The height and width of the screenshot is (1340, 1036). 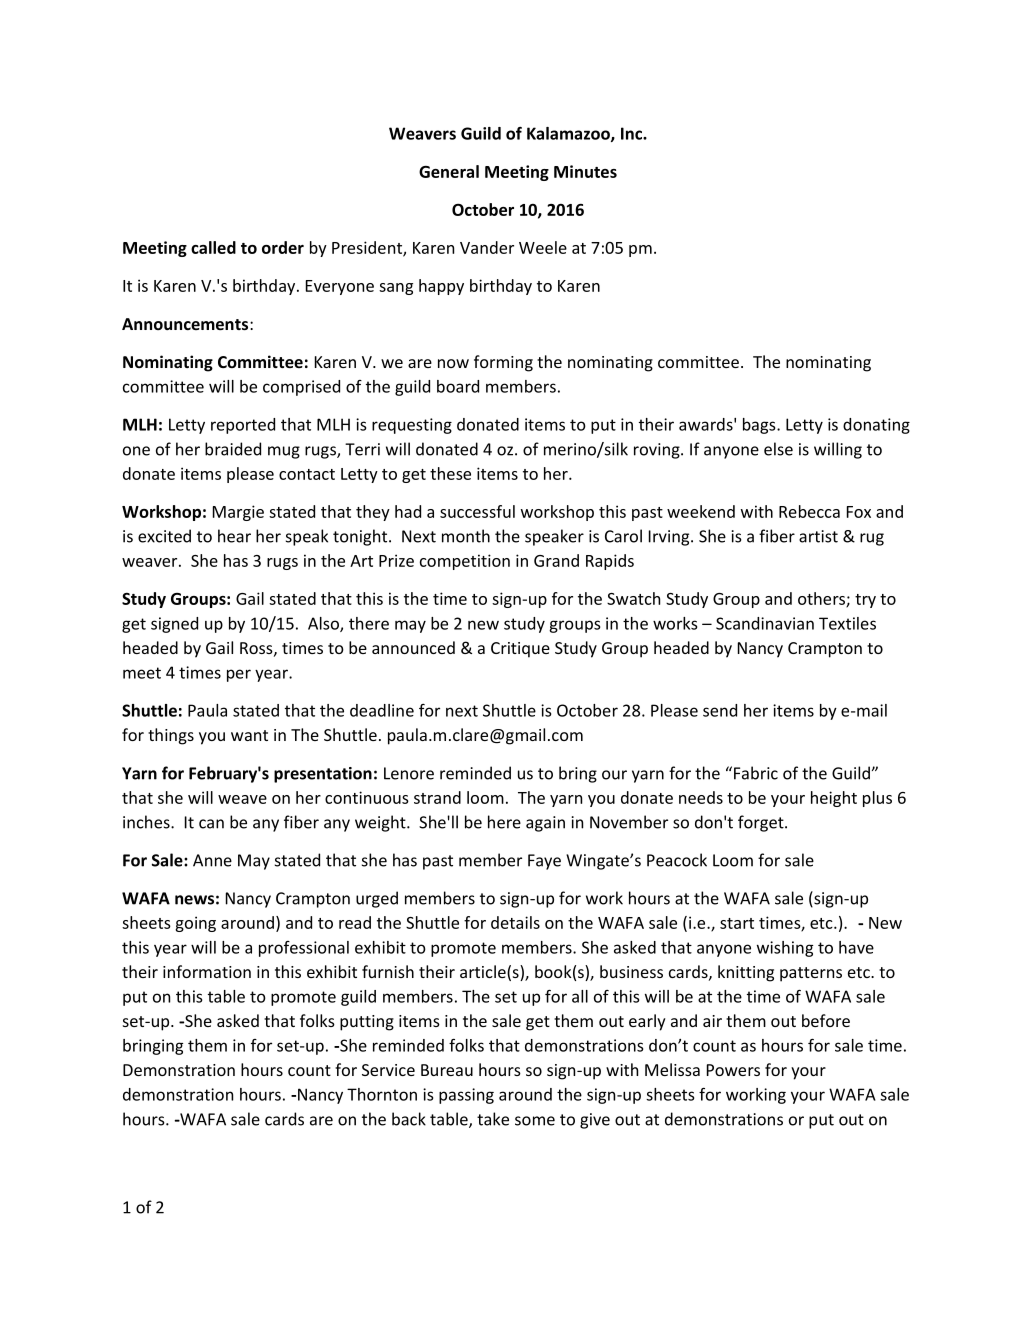 I want to click on Critique, so click(x=520, y=650).
